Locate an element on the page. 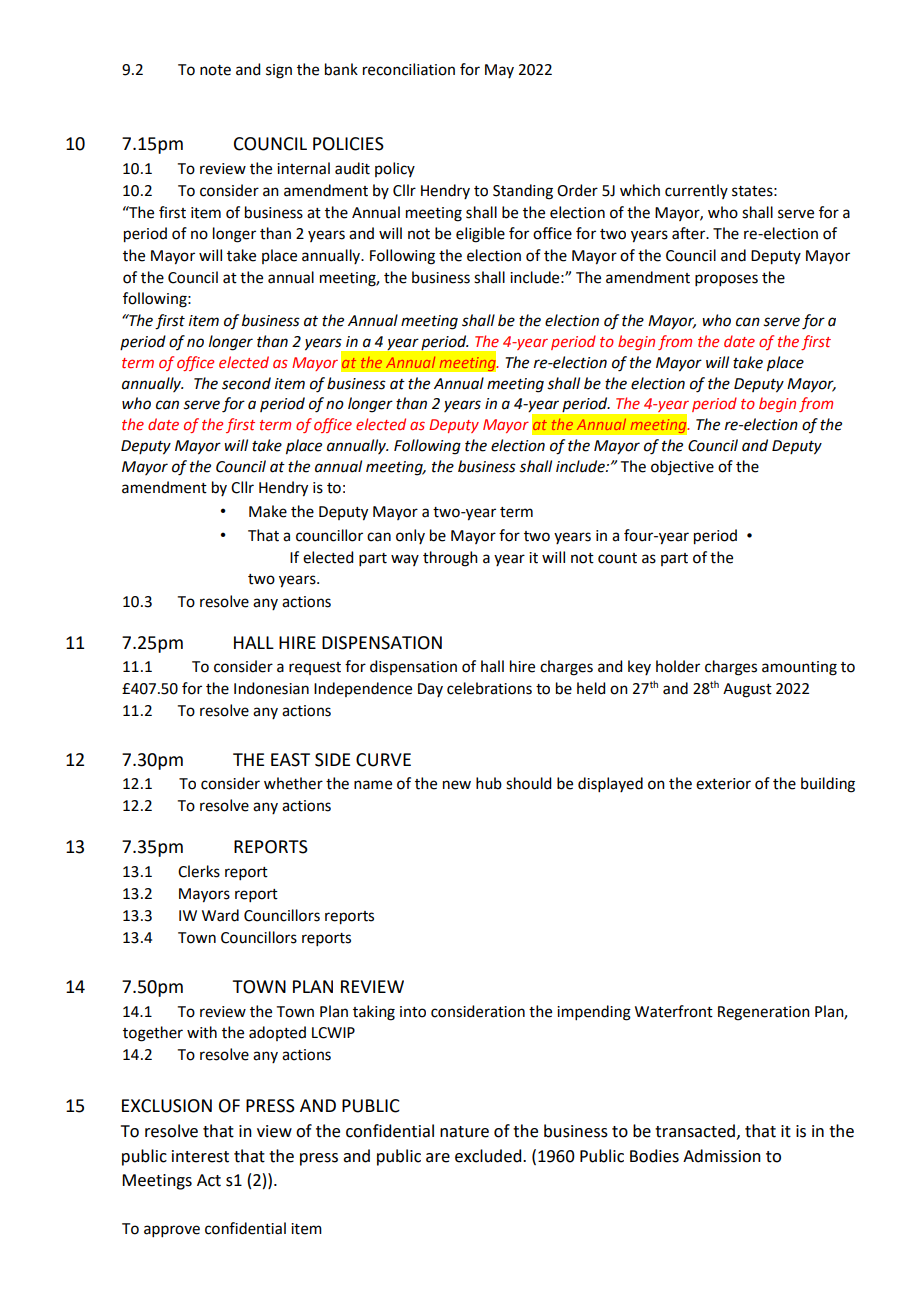 Image resolution: width=924 pixels, height=1308 pixels. interest is located at coordinates (200, 1156).
